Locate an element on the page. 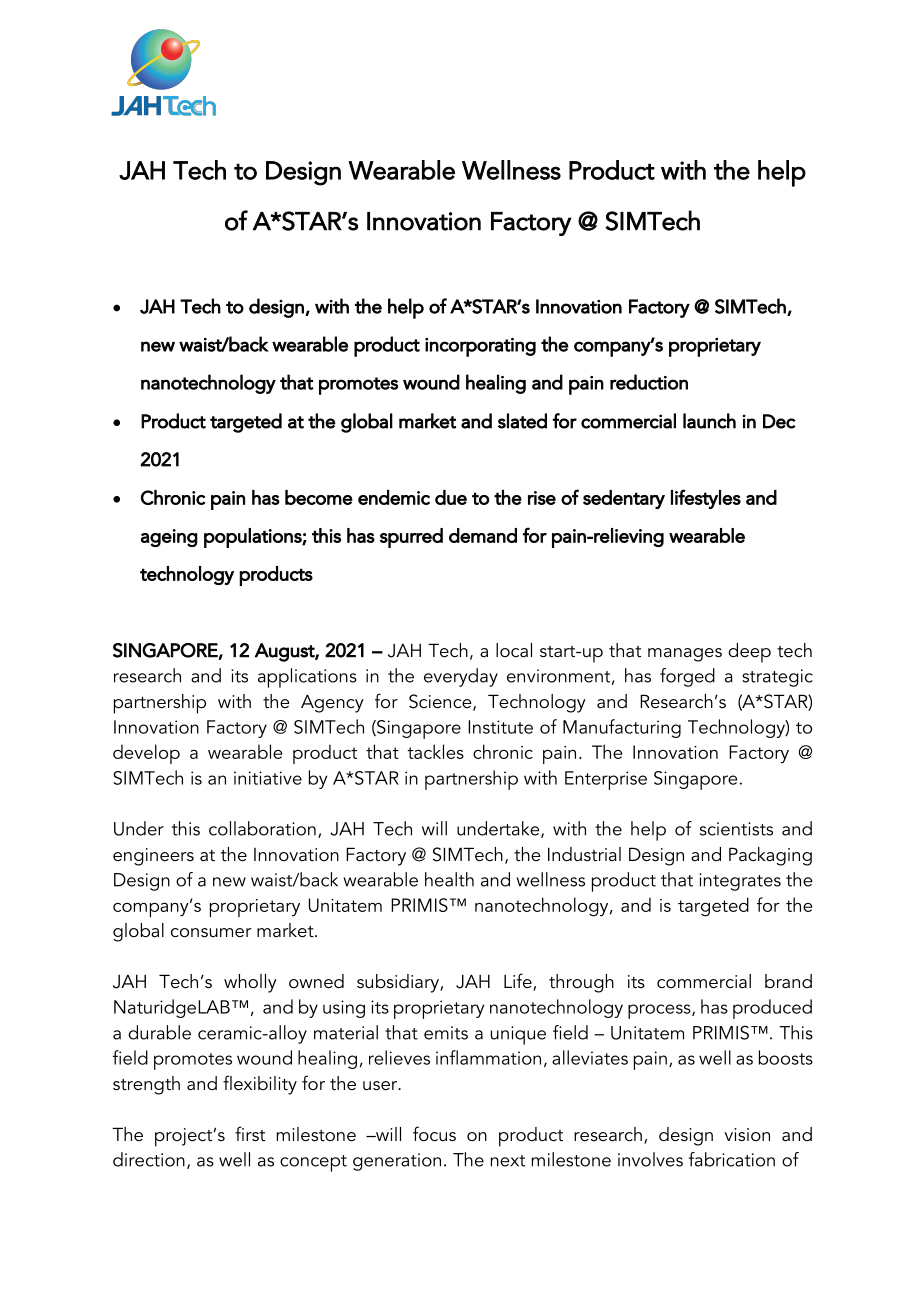 The width and height of the document is (924, 1308). reduction is located at coordinates (649, 382).
